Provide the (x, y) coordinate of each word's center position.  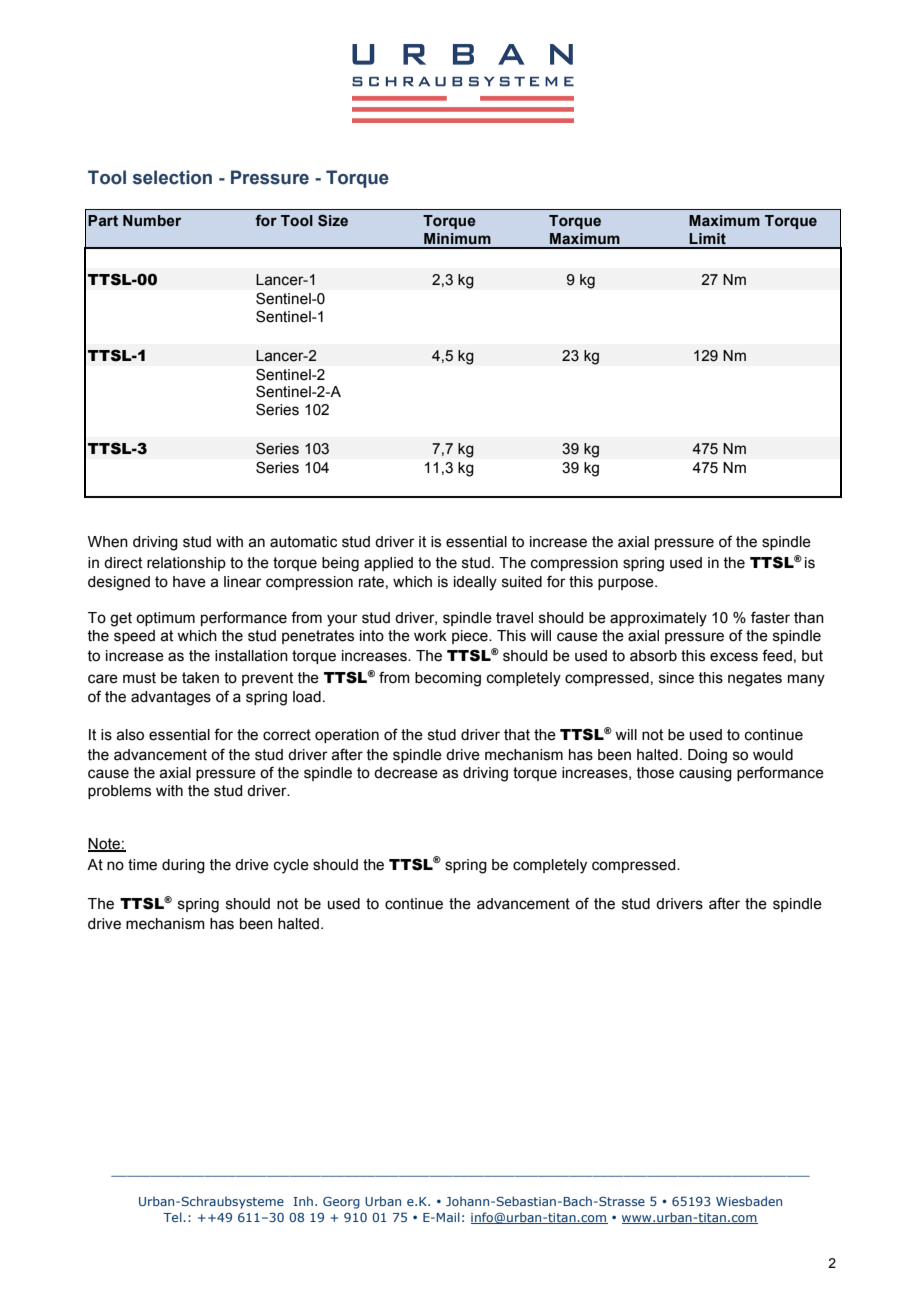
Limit (707, 238)
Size (333, 220)
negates (755, 679)
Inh (303, 1201)
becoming (448, 679)
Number (152, 221)
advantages (171, 698)
